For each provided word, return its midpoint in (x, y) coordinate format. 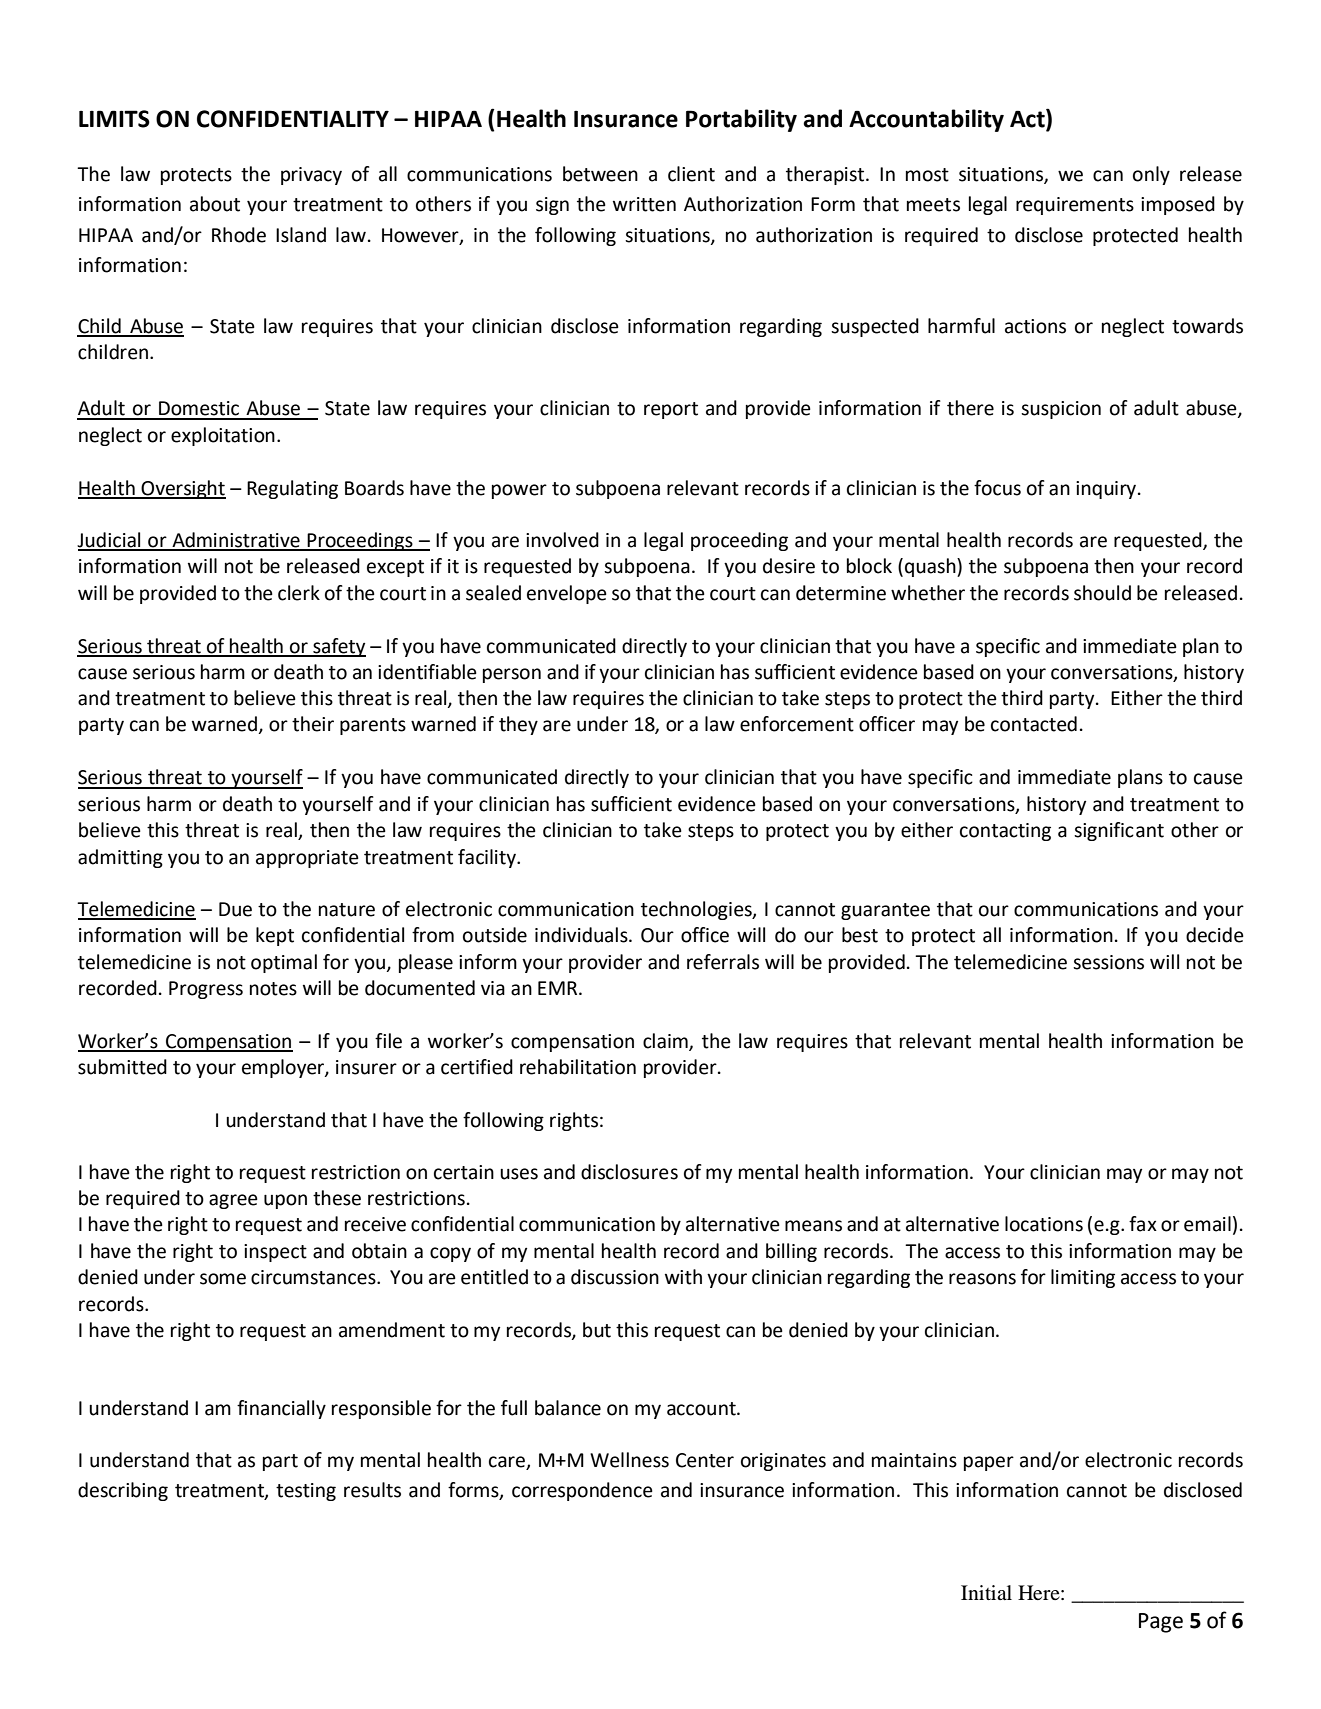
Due (235, 909)
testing (306, 1492)
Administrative (236, 541)
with (683, 1277)
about (215, 204)
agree (233, 1201)
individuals (582, 935)
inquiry (1107, 490)
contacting (1005, 832)
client (691, 174)
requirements (1075, 206)
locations (1044, 1224)
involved (562, 540)
